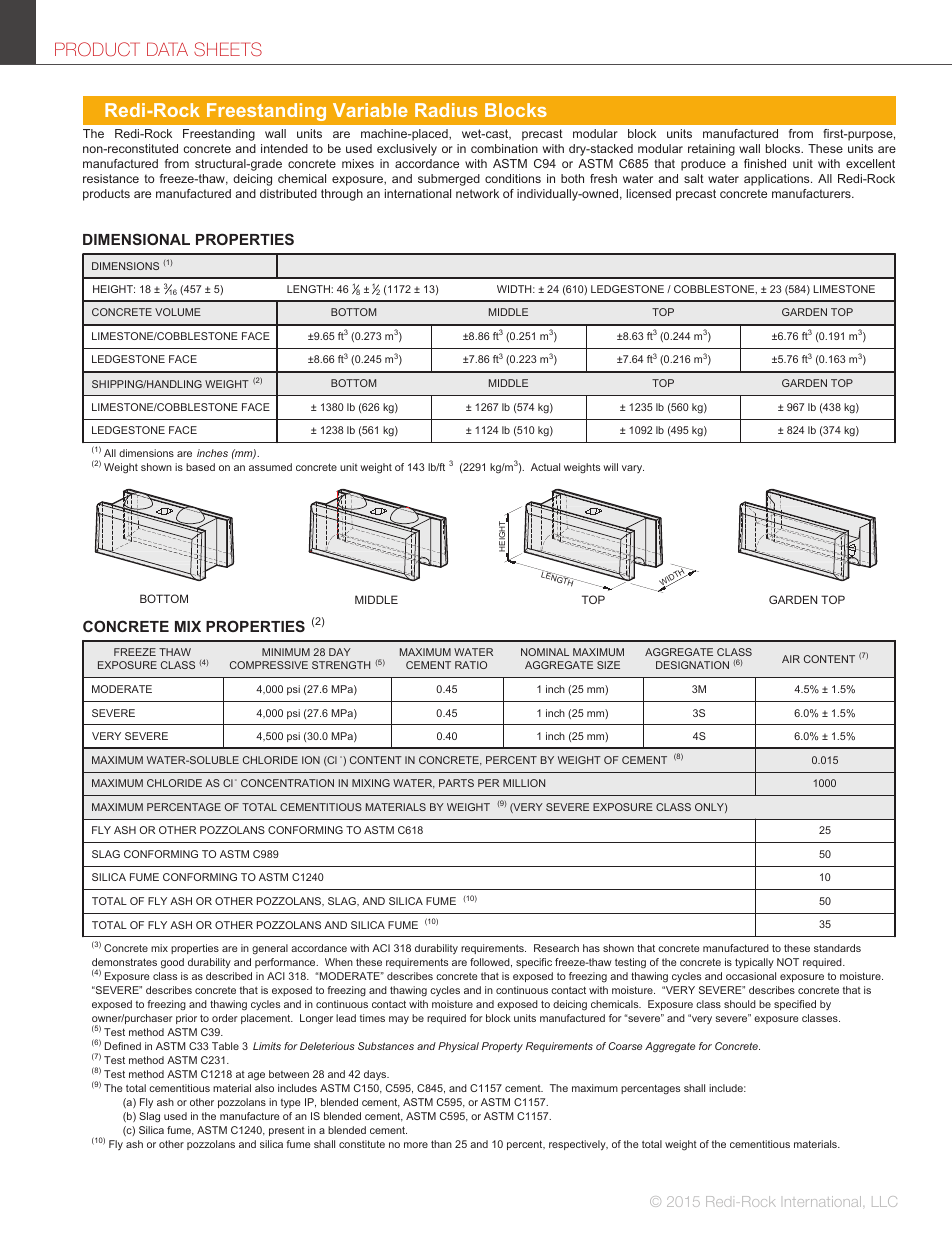 The image size is (952, 1233). Describe the element at coordinates (446, 110) in the screenshot. I see `Radius` at that location.
